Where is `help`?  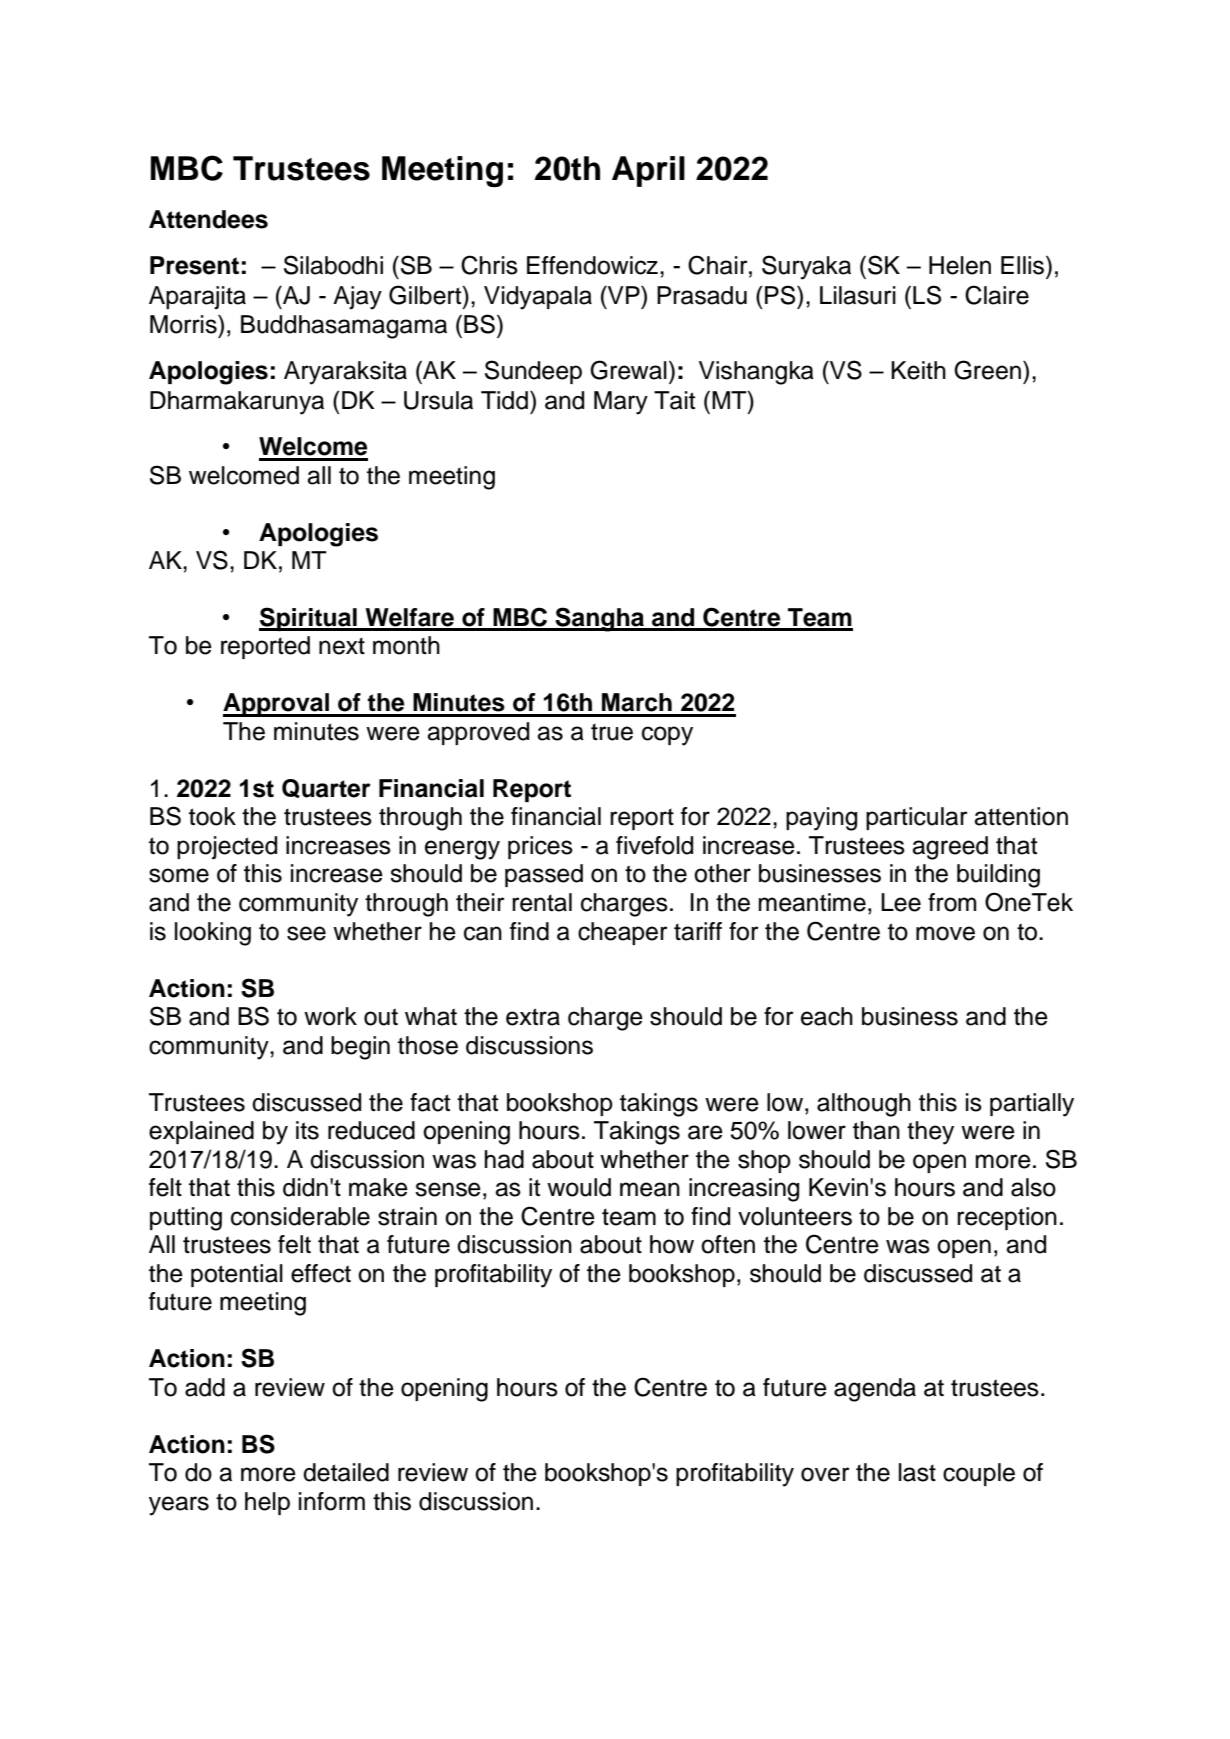
help is located at coordinates (267, 1503).
